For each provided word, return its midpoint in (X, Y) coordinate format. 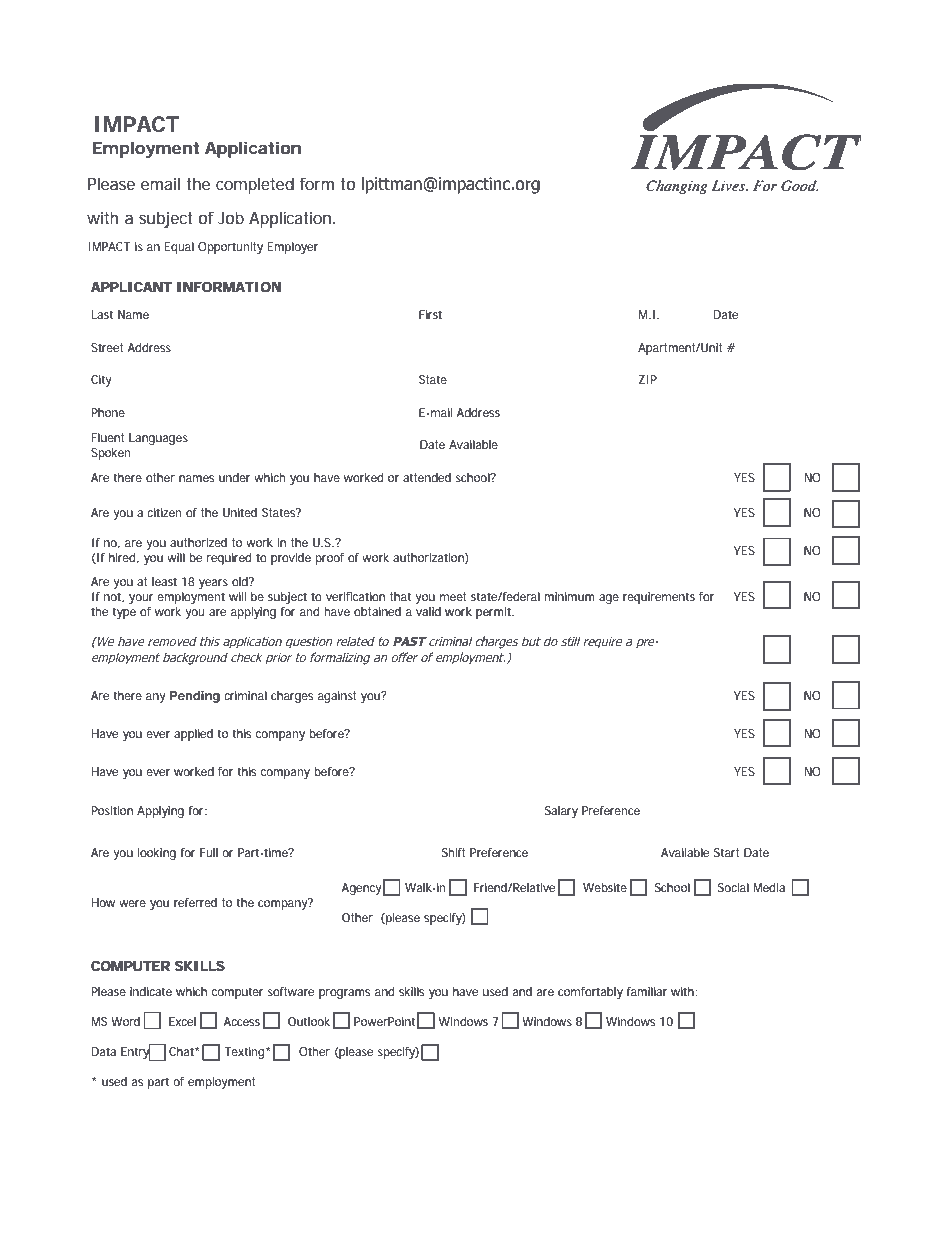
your (141, 599)
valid (428, 612)
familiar (647, 991)
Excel (182, 1021)
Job (231, 217)
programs (344, 994)
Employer (293, 248)
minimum (569, 596)
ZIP (648, 379)
